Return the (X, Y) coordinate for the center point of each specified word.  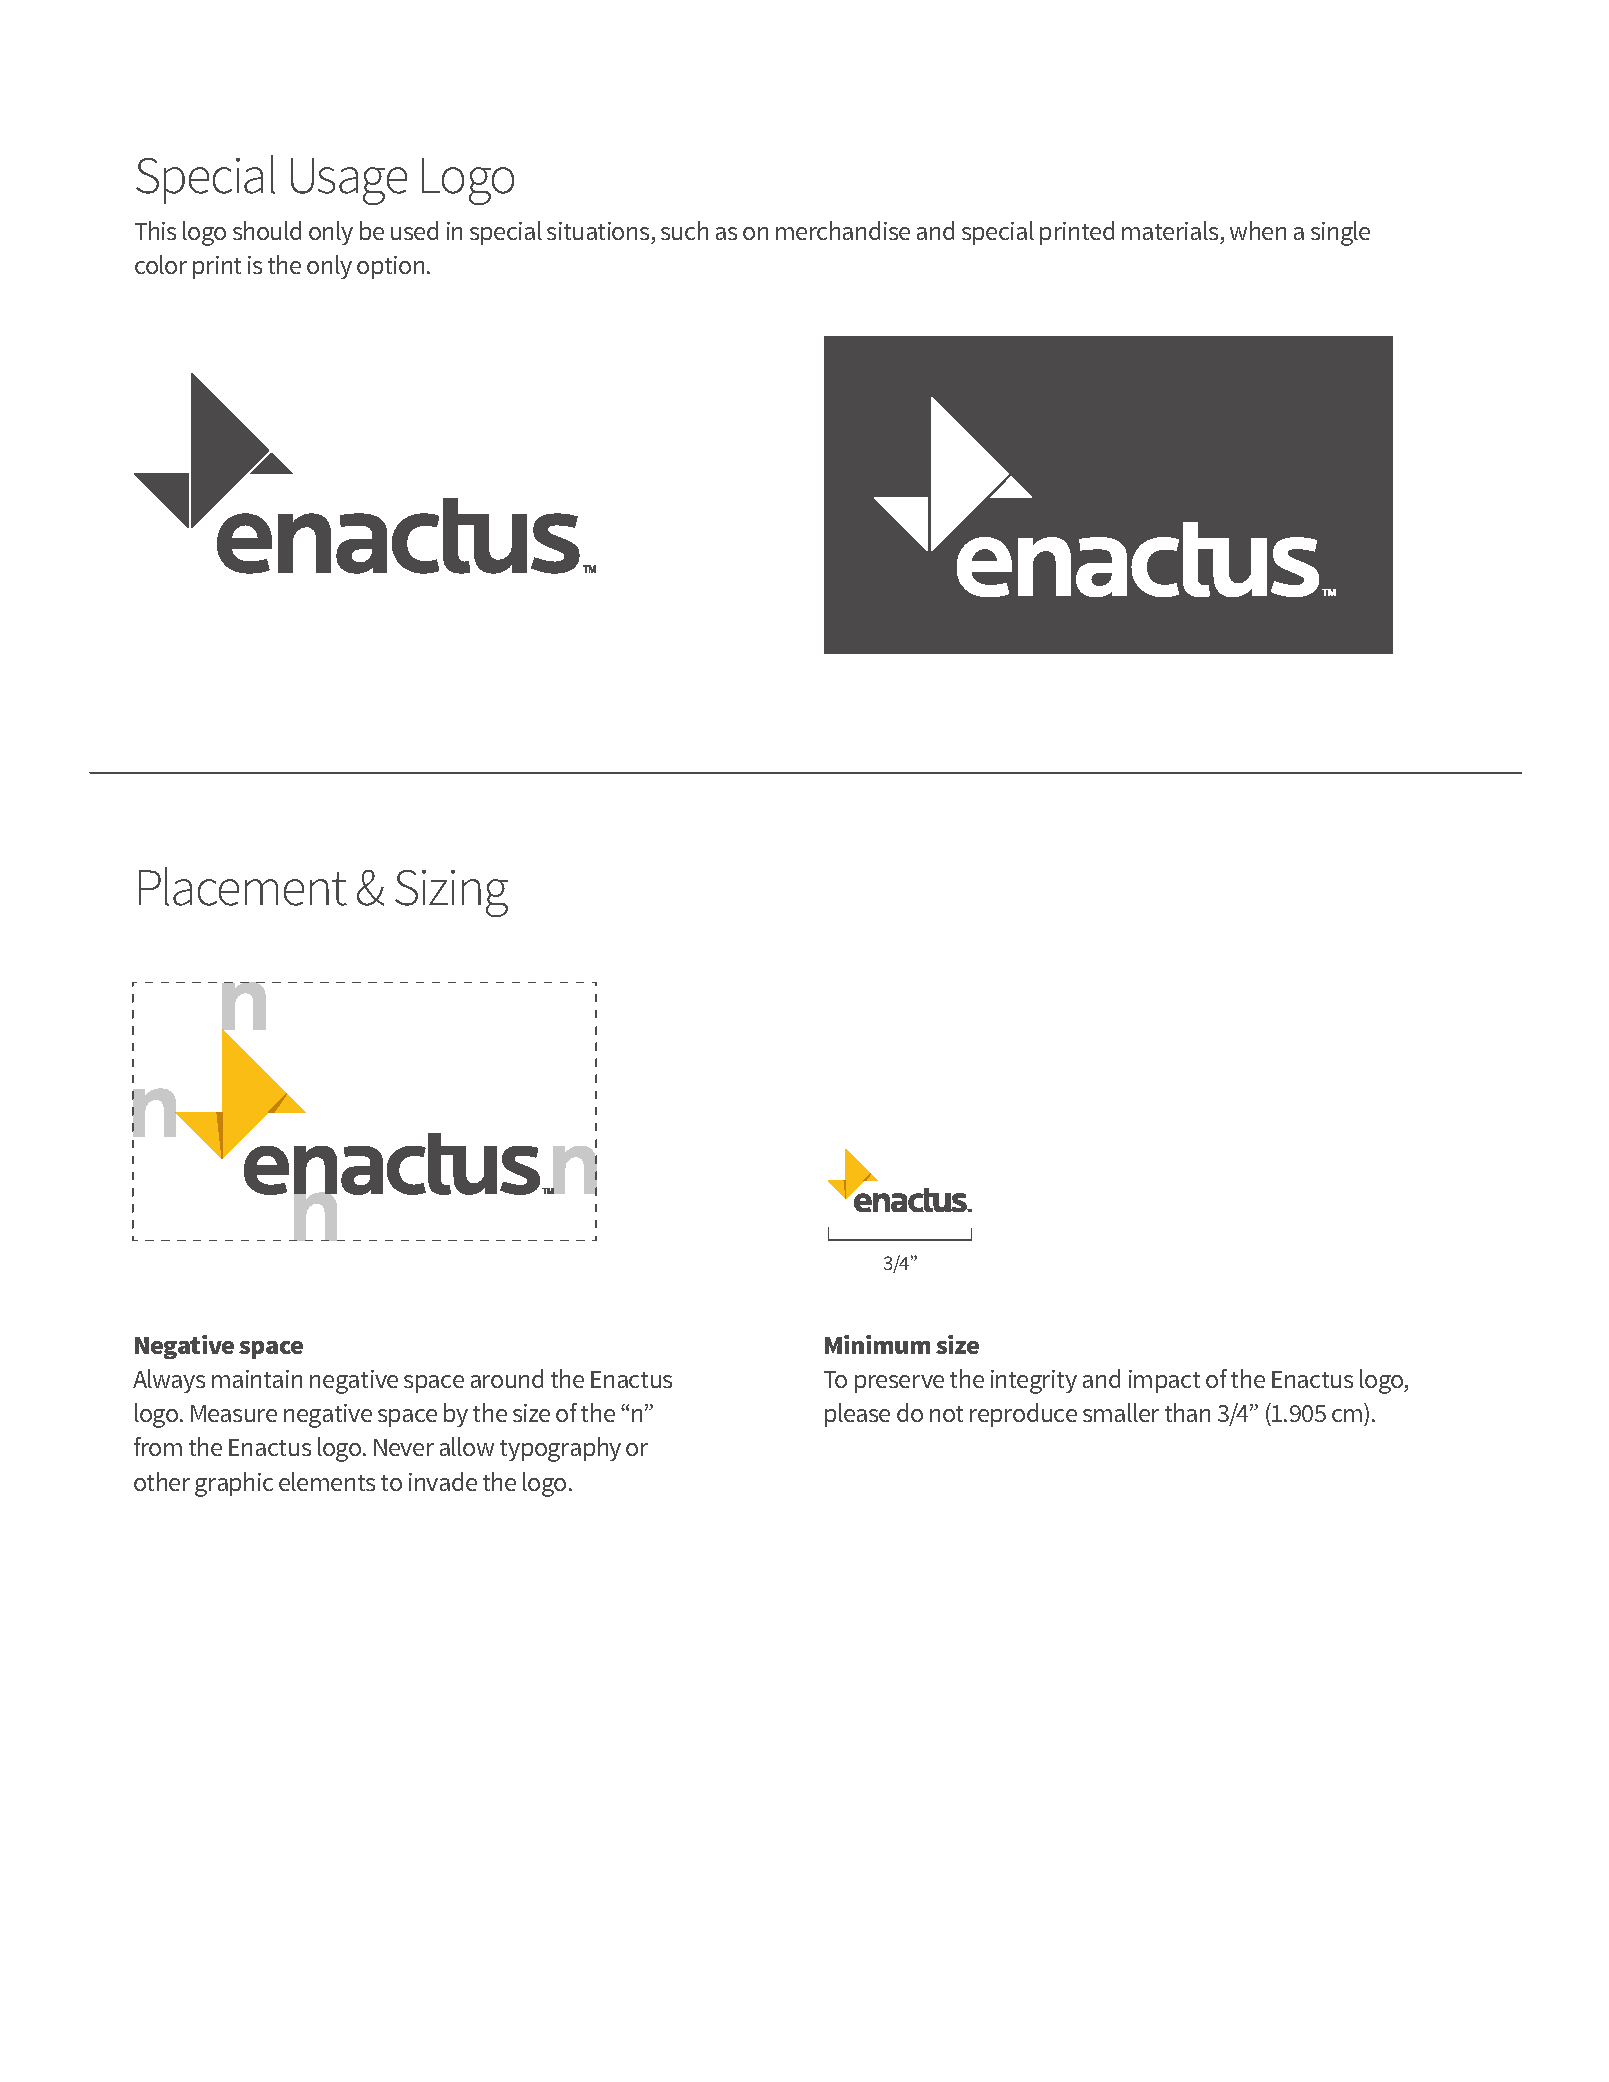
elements (327, 1481)
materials (1171, 232)
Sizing (451, 893)
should (267, 230)
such (684, 230)
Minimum (877, 1344)
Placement (243, 886)
